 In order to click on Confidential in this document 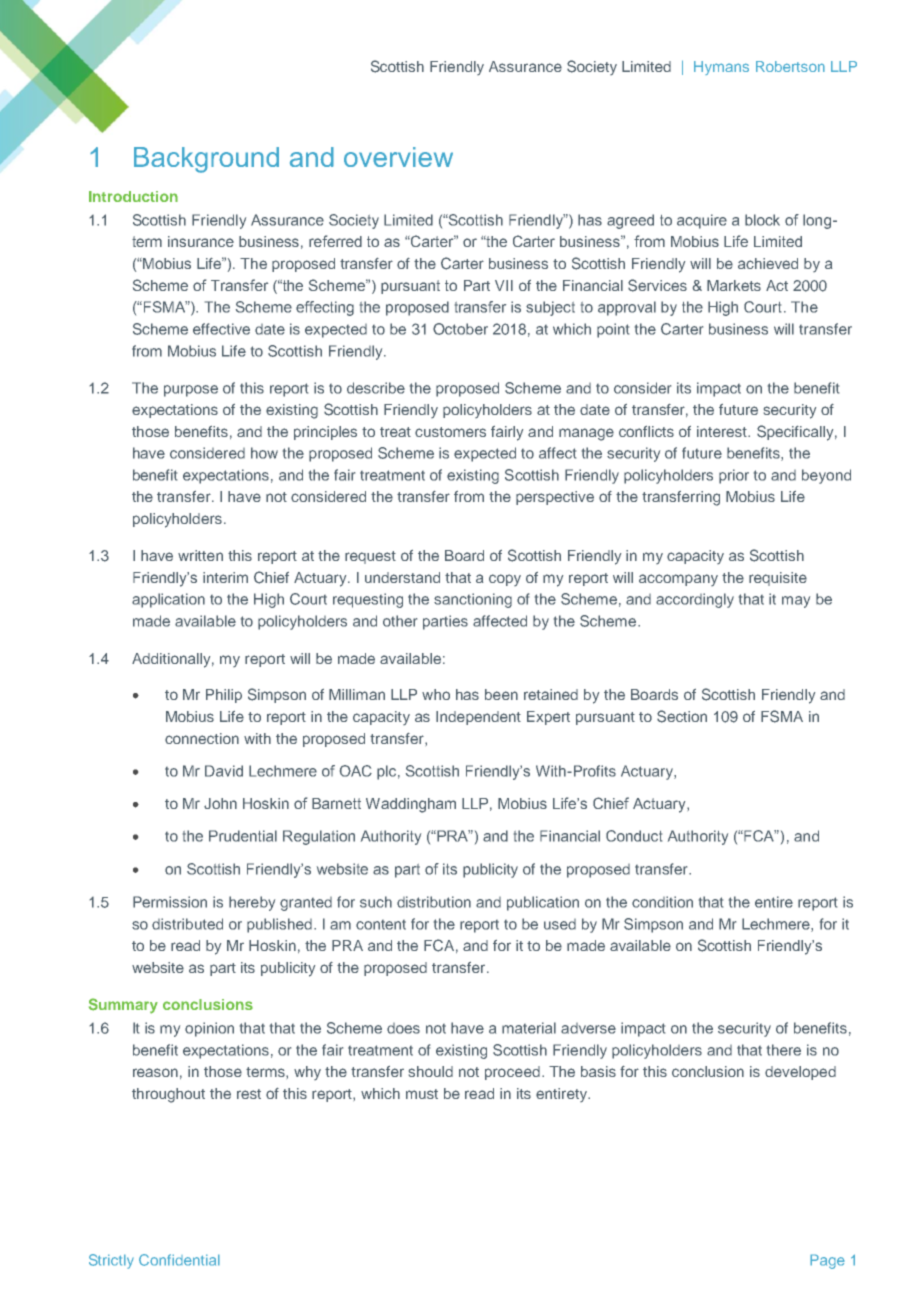, I will do `click(179, 1260)`.
